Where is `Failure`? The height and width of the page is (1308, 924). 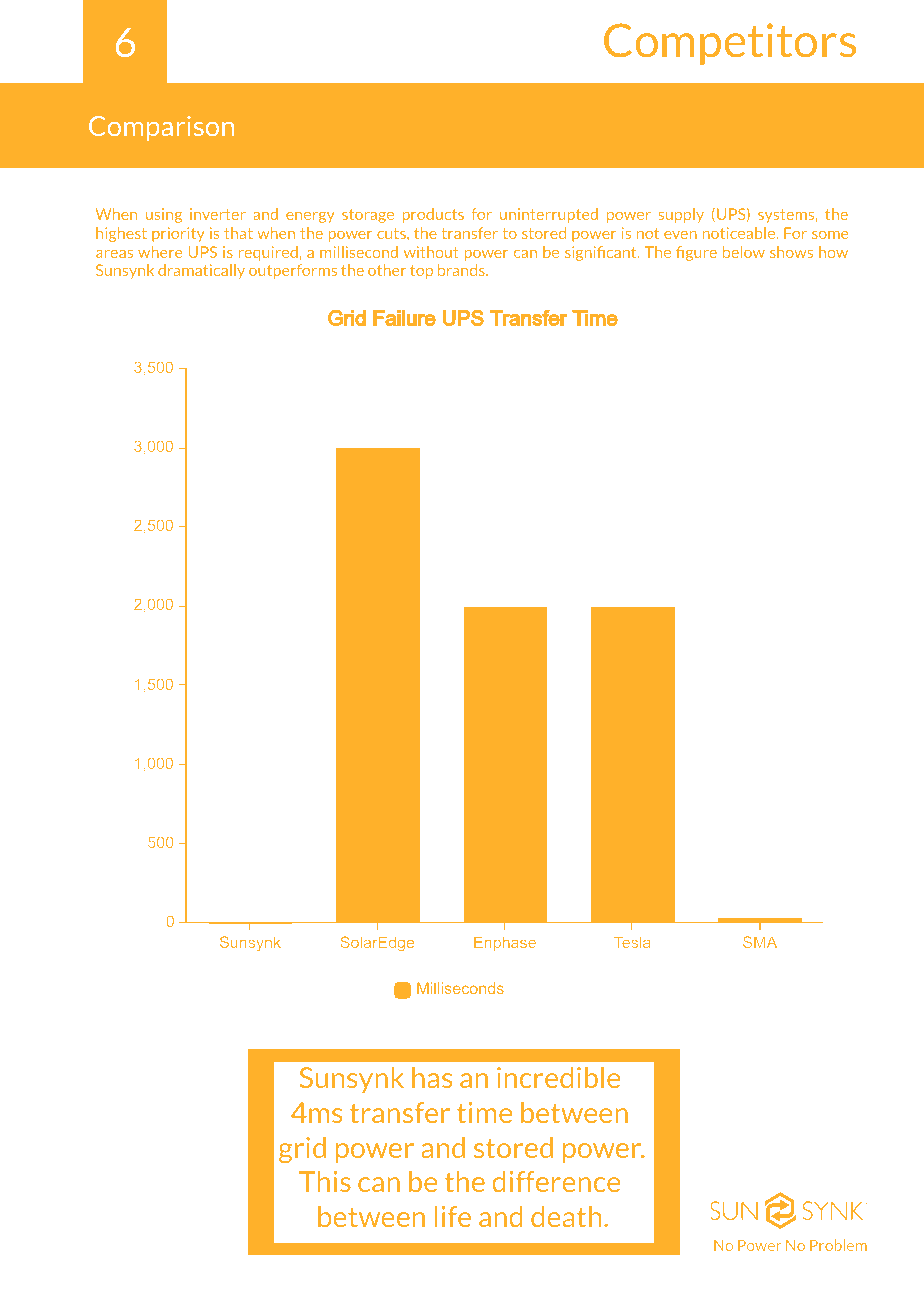
Failure is located at coordinates (404, 318).
